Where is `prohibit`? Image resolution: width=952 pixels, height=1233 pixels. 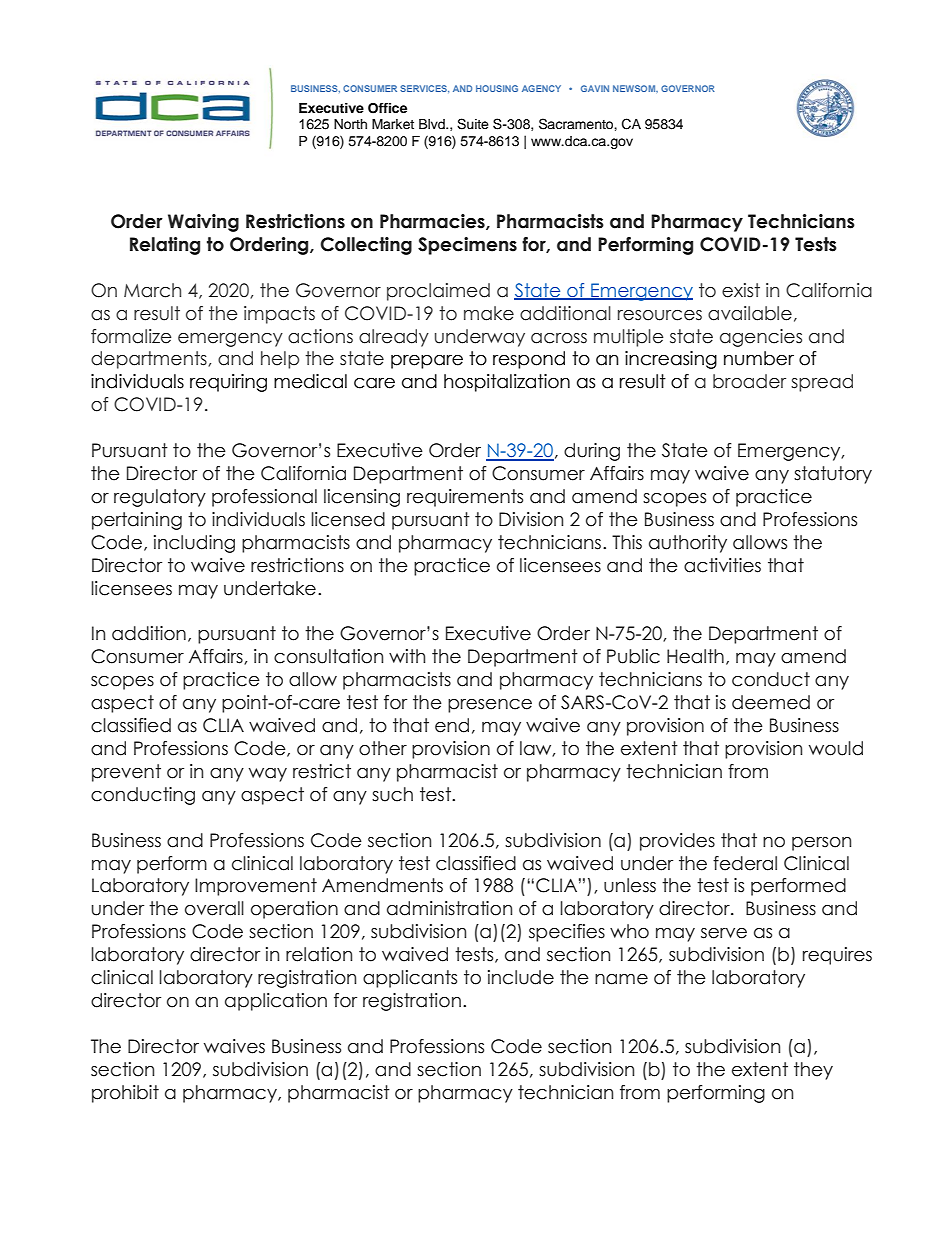
prohibit is located at coordinates (125, 1094).
